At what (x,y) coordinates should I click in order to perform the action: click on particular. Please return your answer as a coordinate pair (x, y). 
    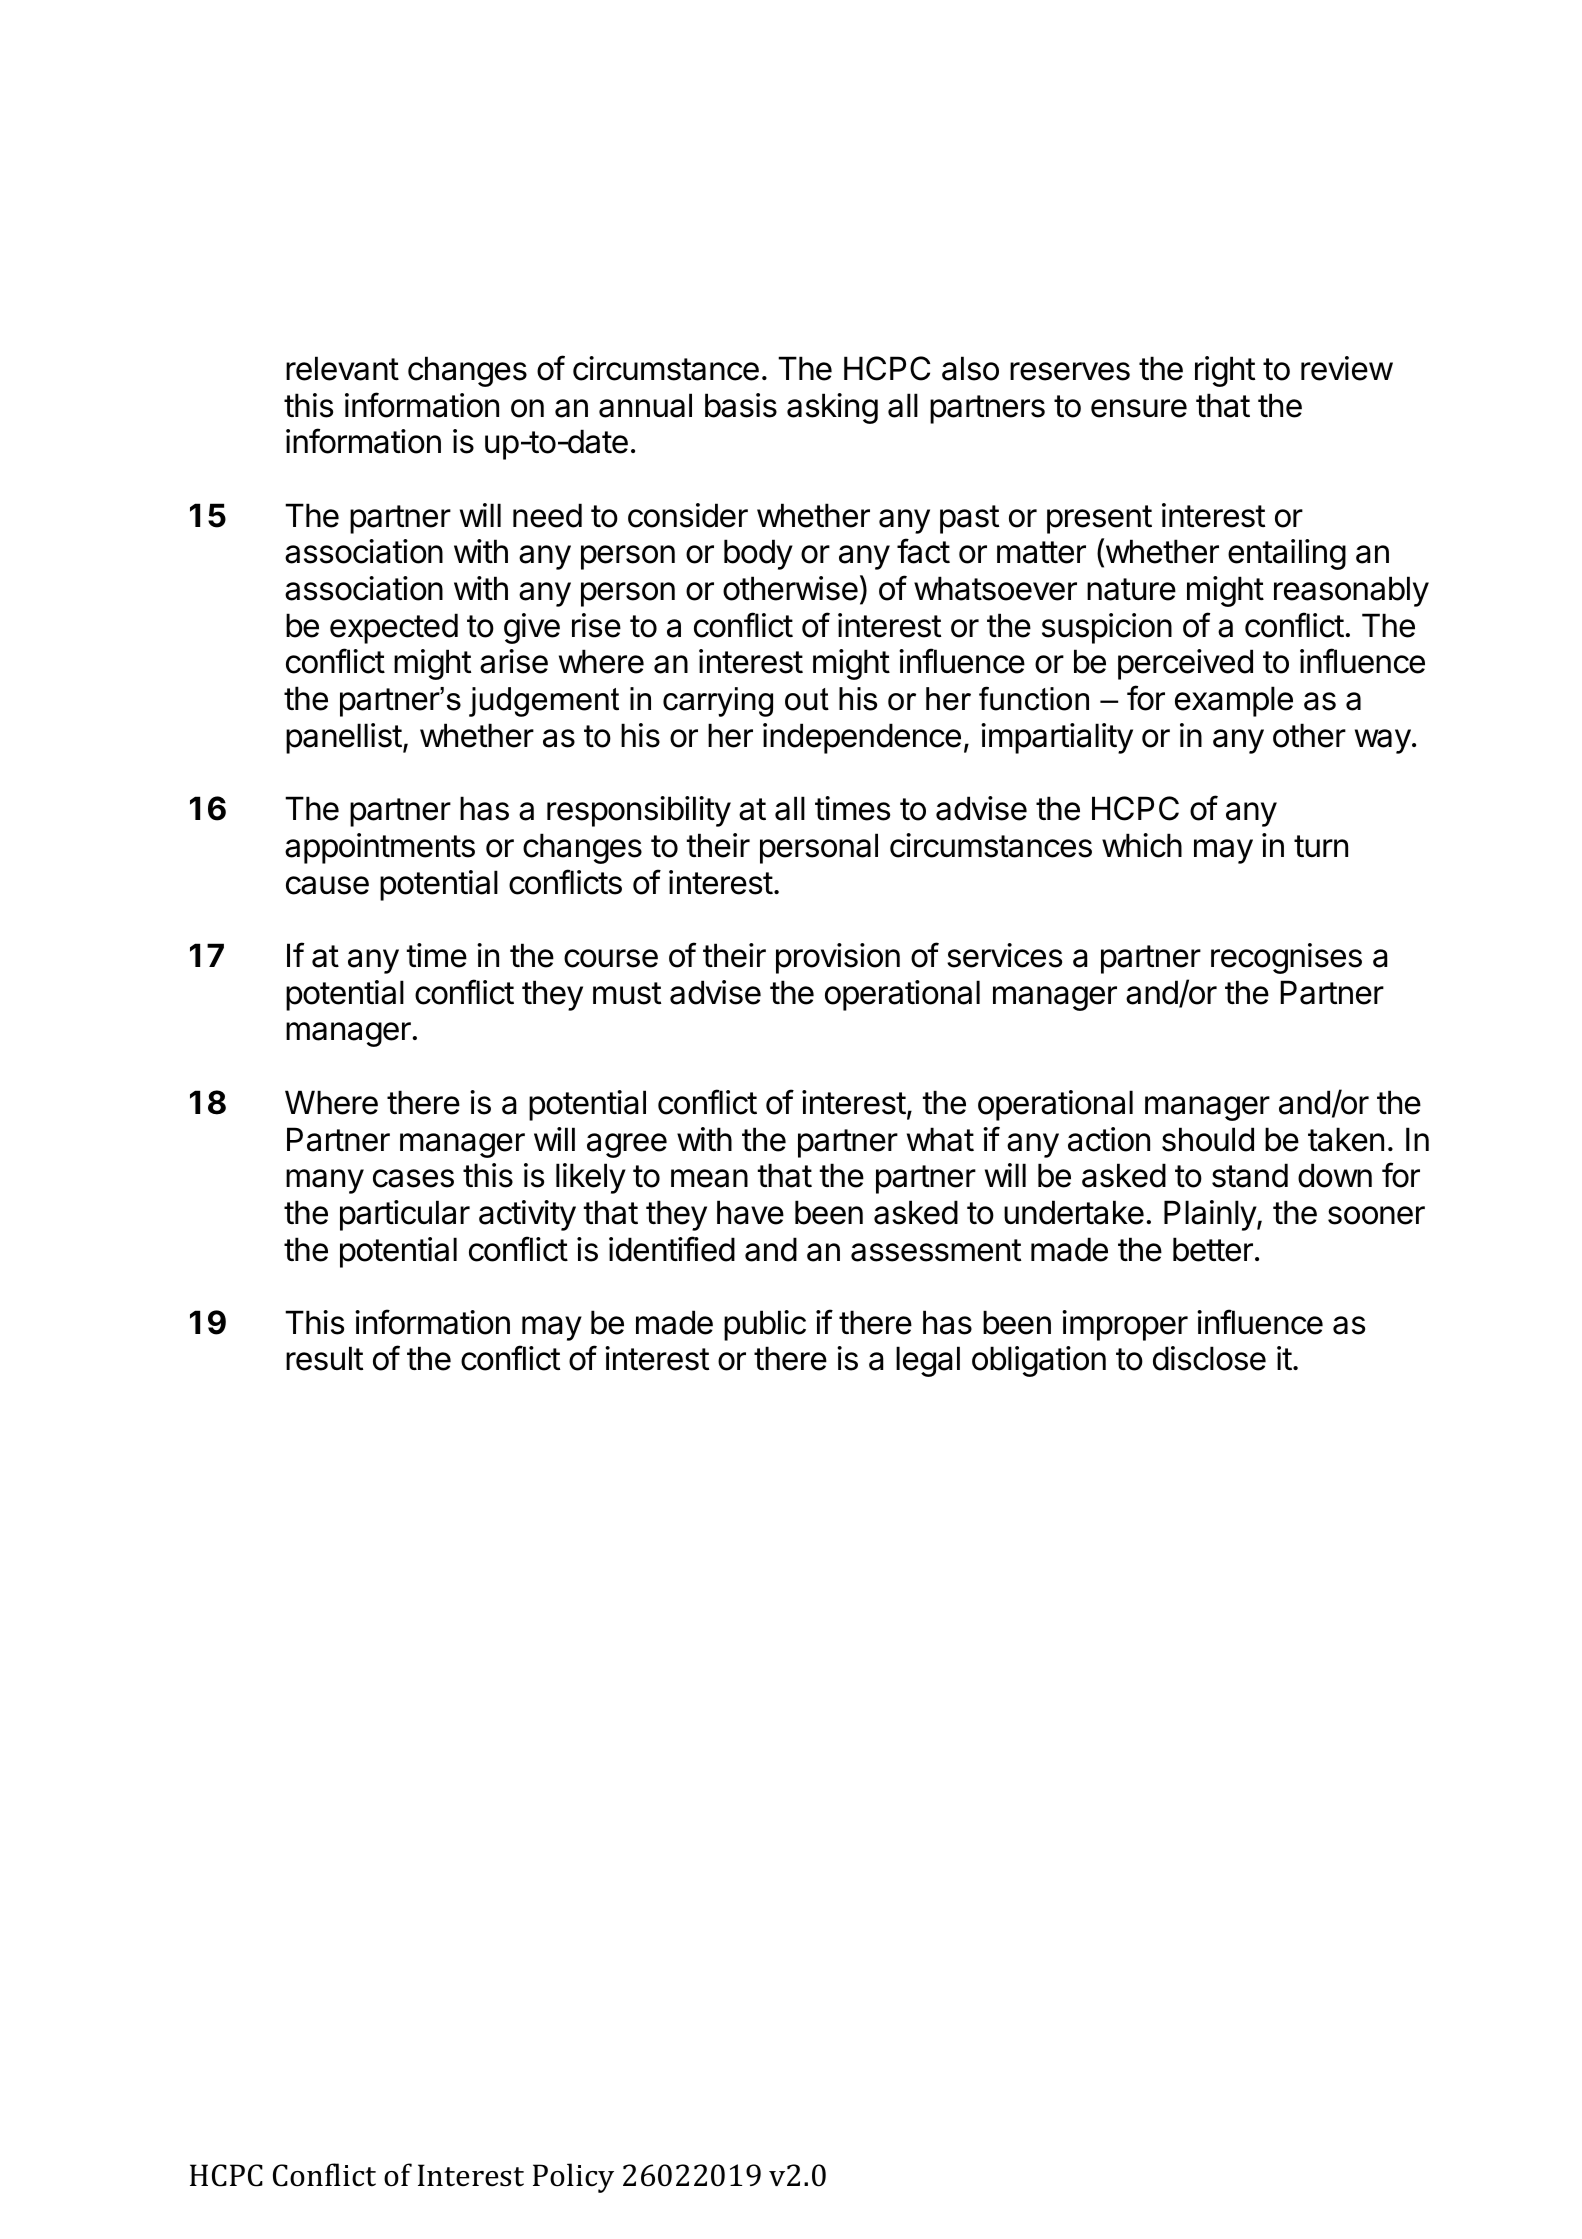
    Looking at the image, I should click on (405, 1215).
